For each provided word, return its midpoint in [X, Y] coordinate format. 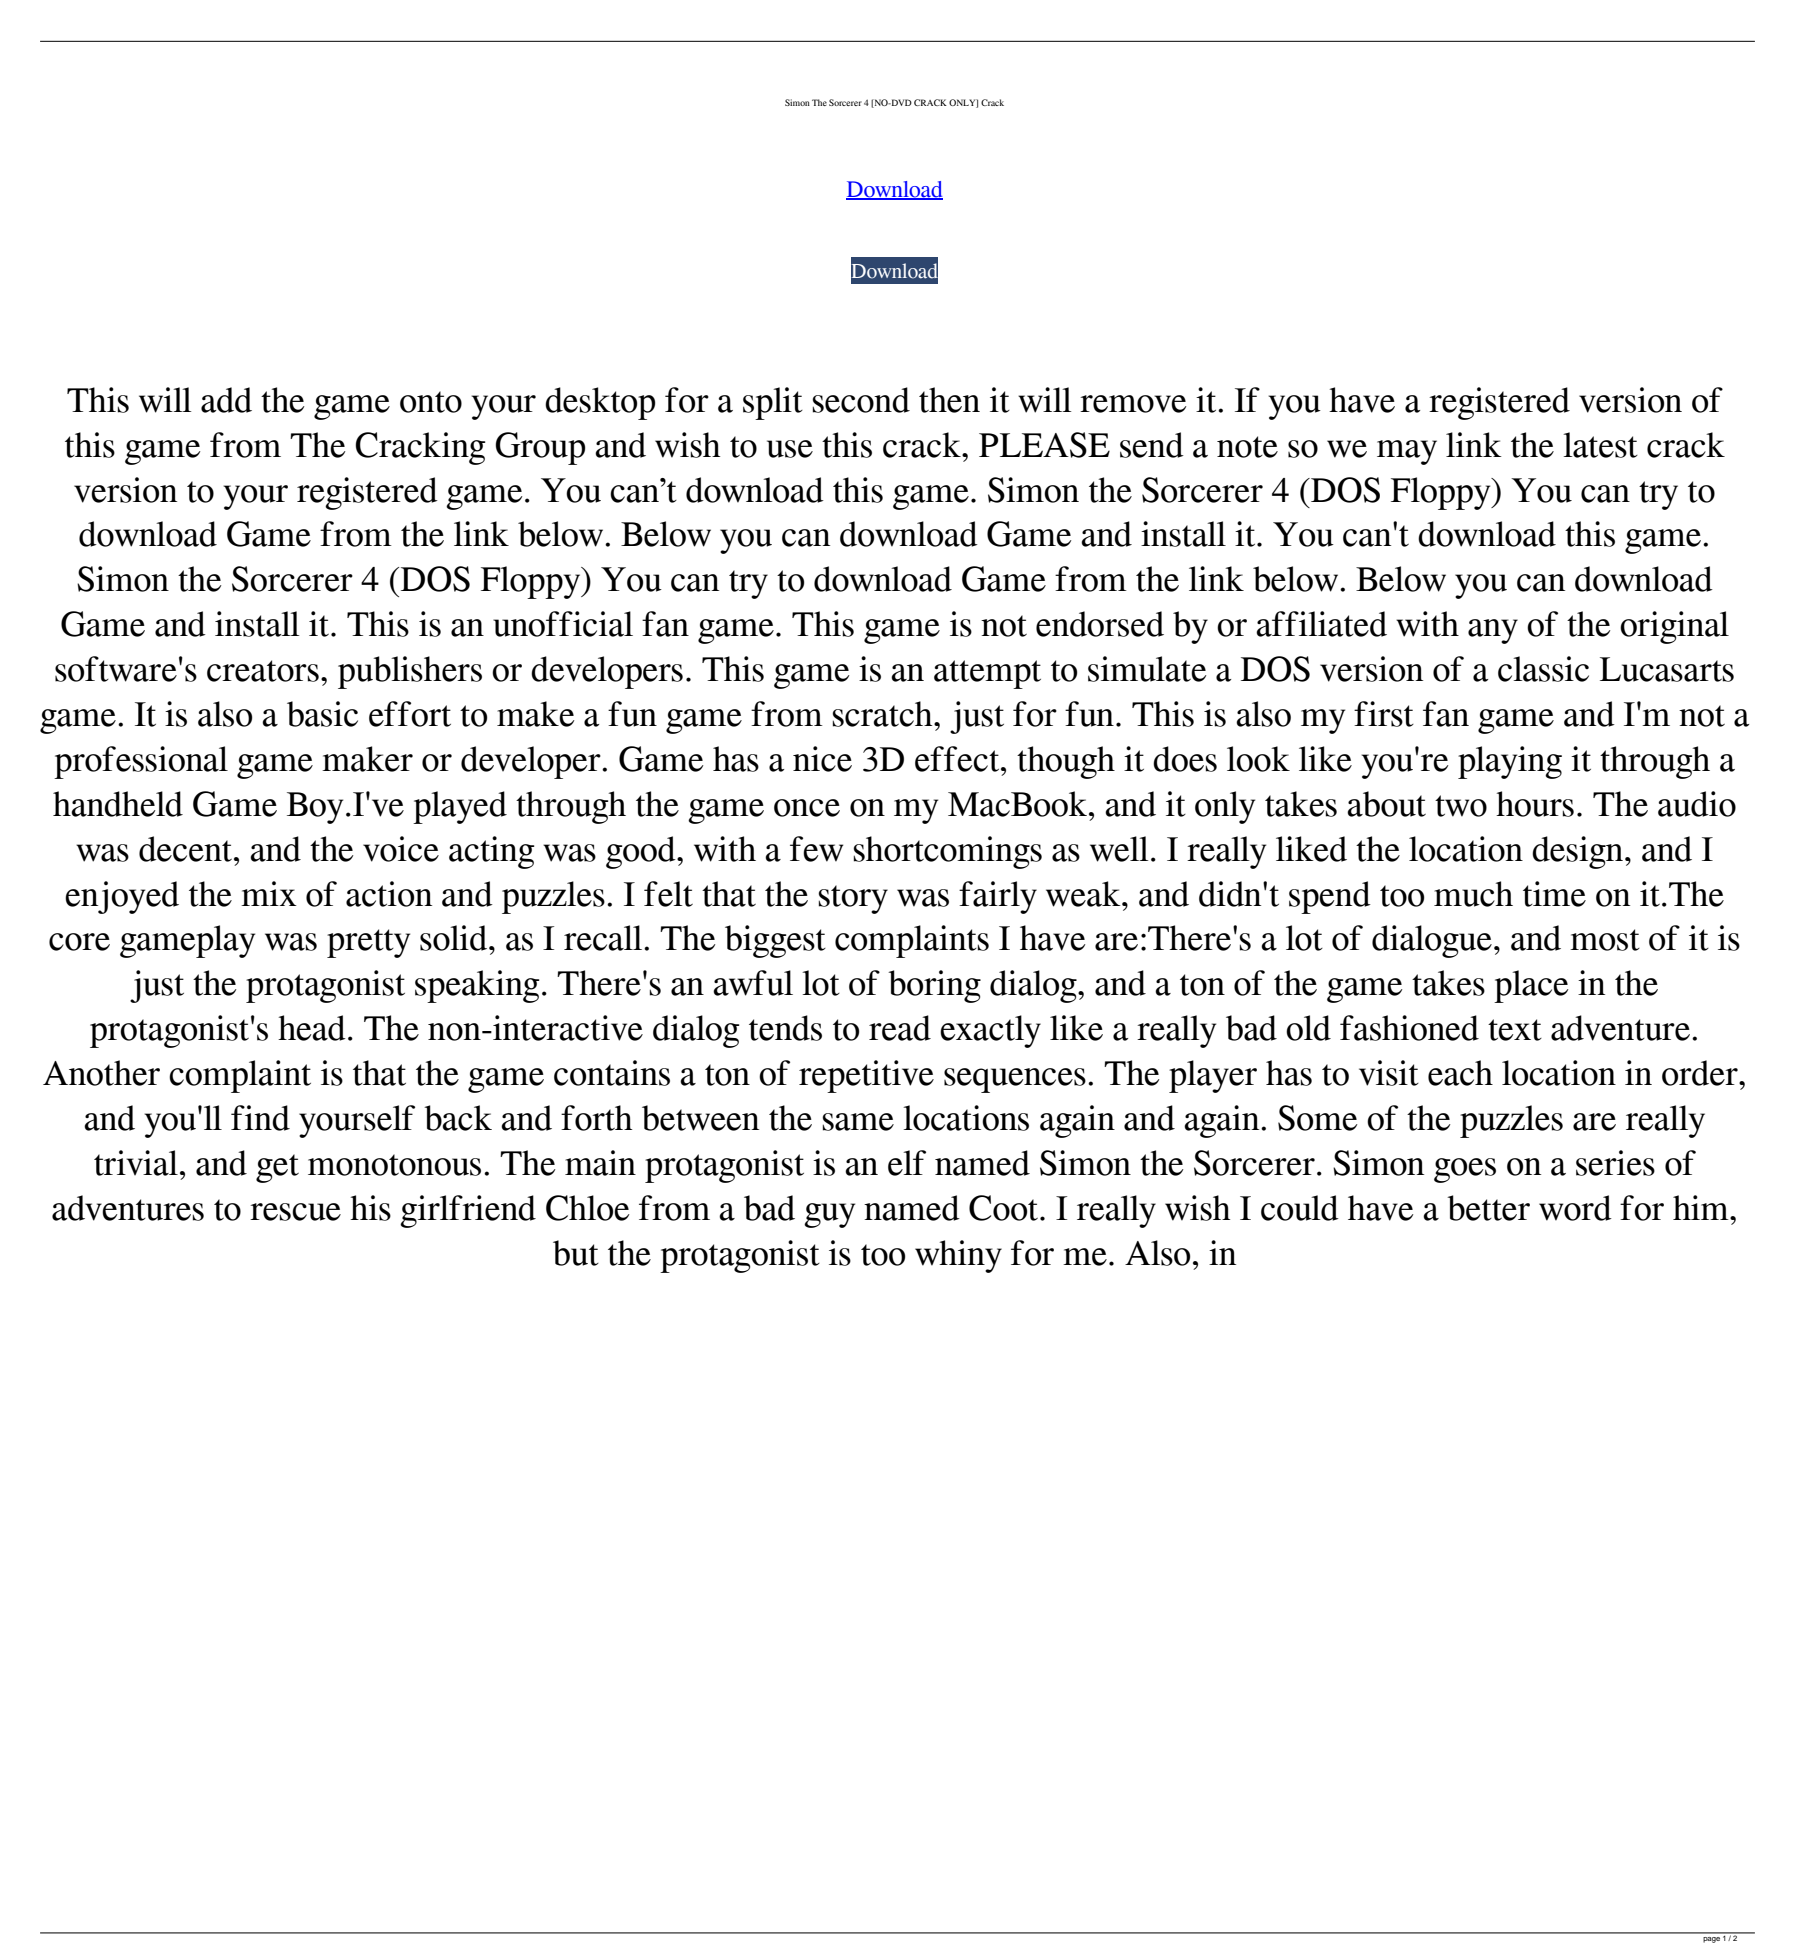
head [312, 1028]
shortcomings [947, 852]
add [226, 400]
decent [187, 849]
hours [1535, 804]
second [861, 400]
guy [829, 1215]
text [1515, 1030]
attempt [987, 674]
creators [263, 671]
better [1488, 1208]
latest [1600, 445]
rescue [295, 1212]
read [900, 1028]
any [1493, 631]
